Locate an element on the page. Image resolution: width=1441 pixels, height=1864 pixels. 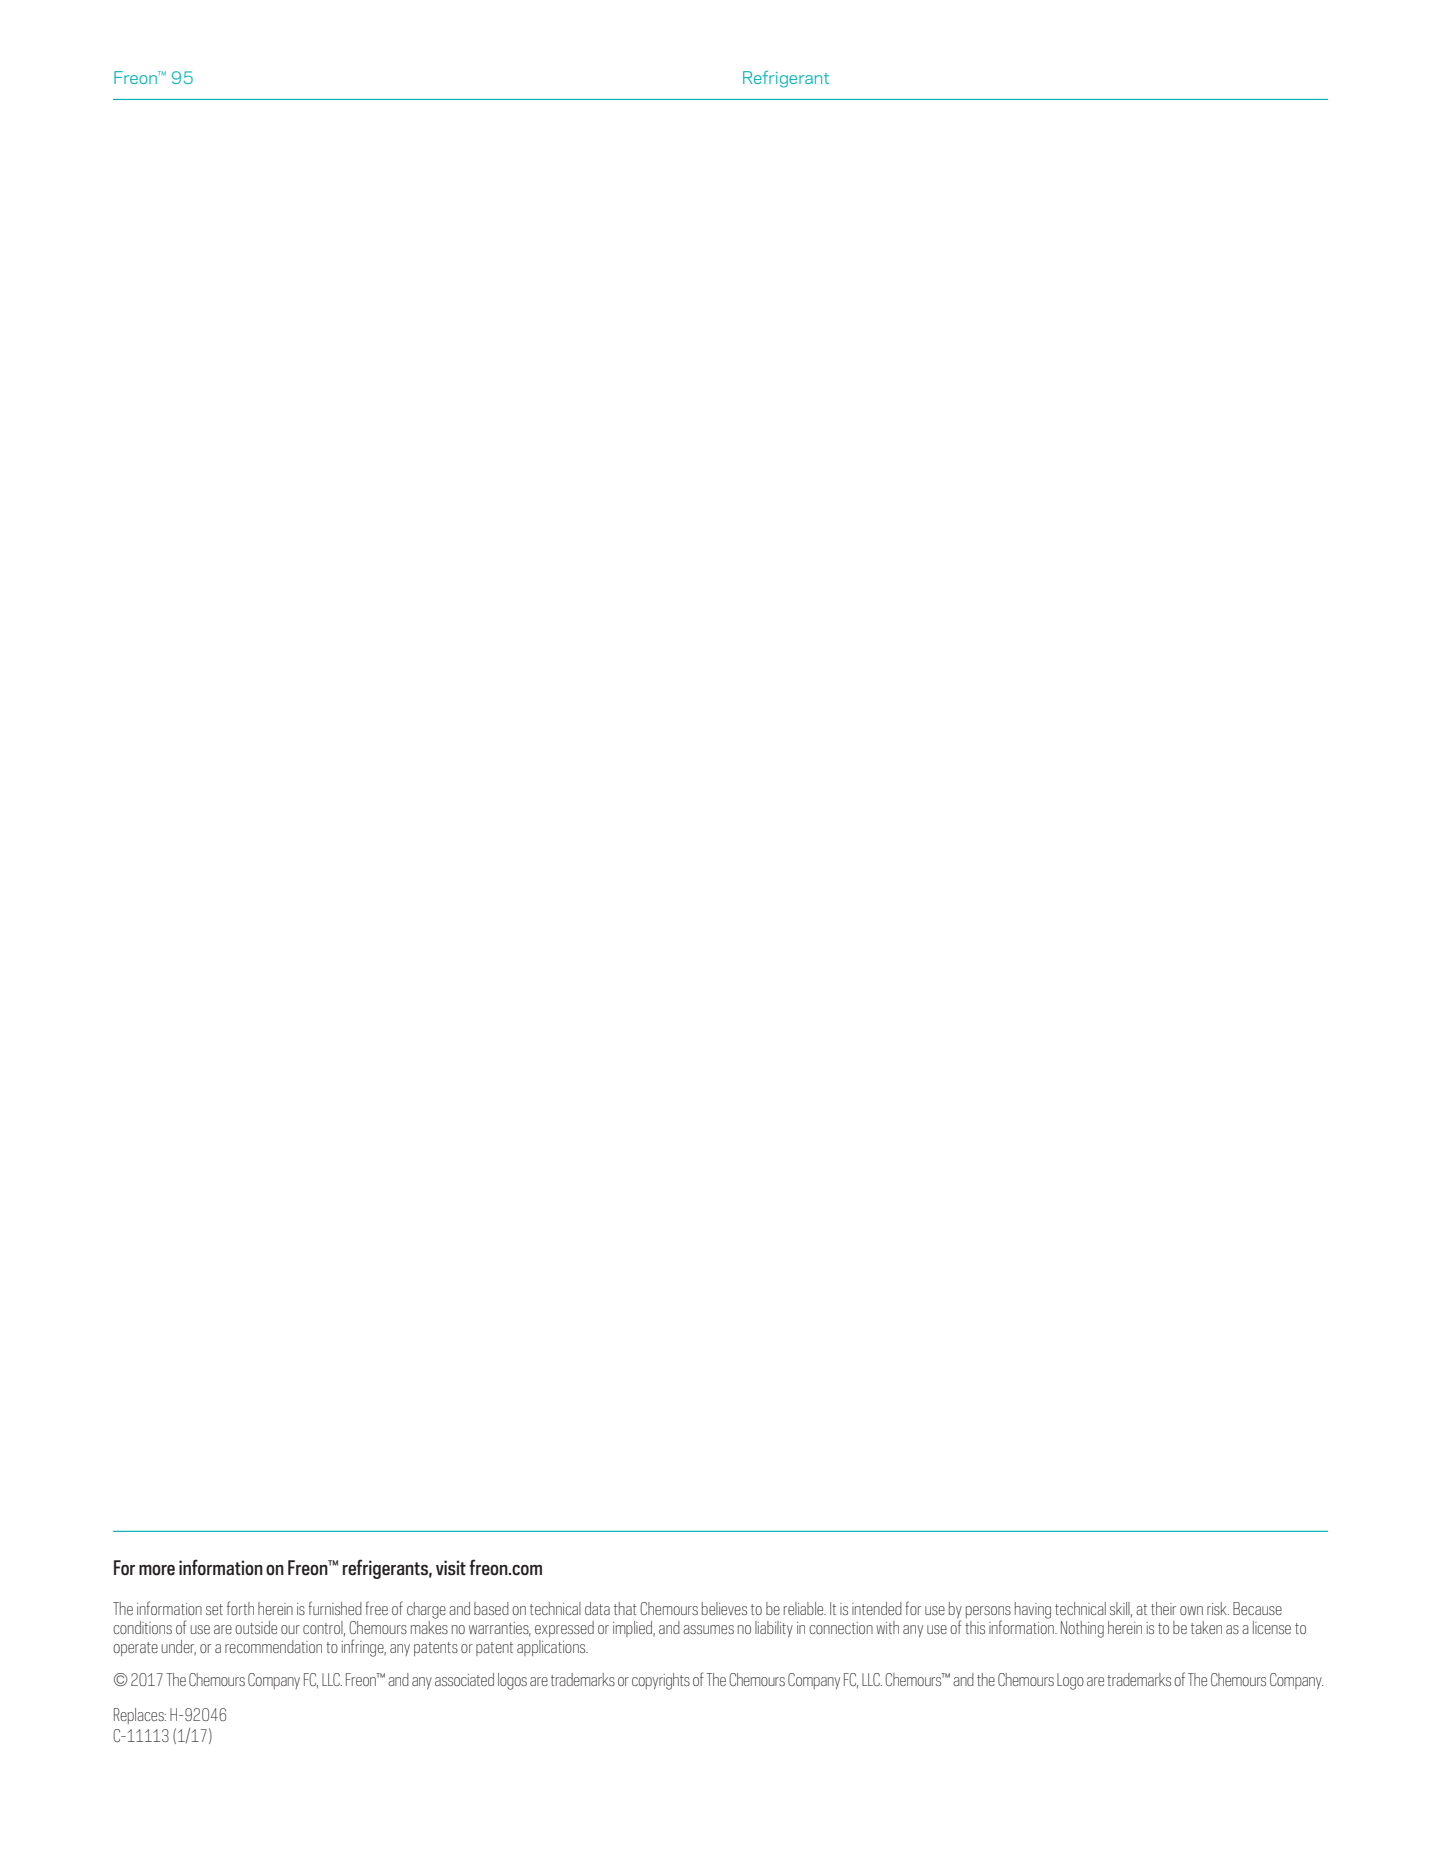
Nothing is located at coordinates (1082, 1629).
